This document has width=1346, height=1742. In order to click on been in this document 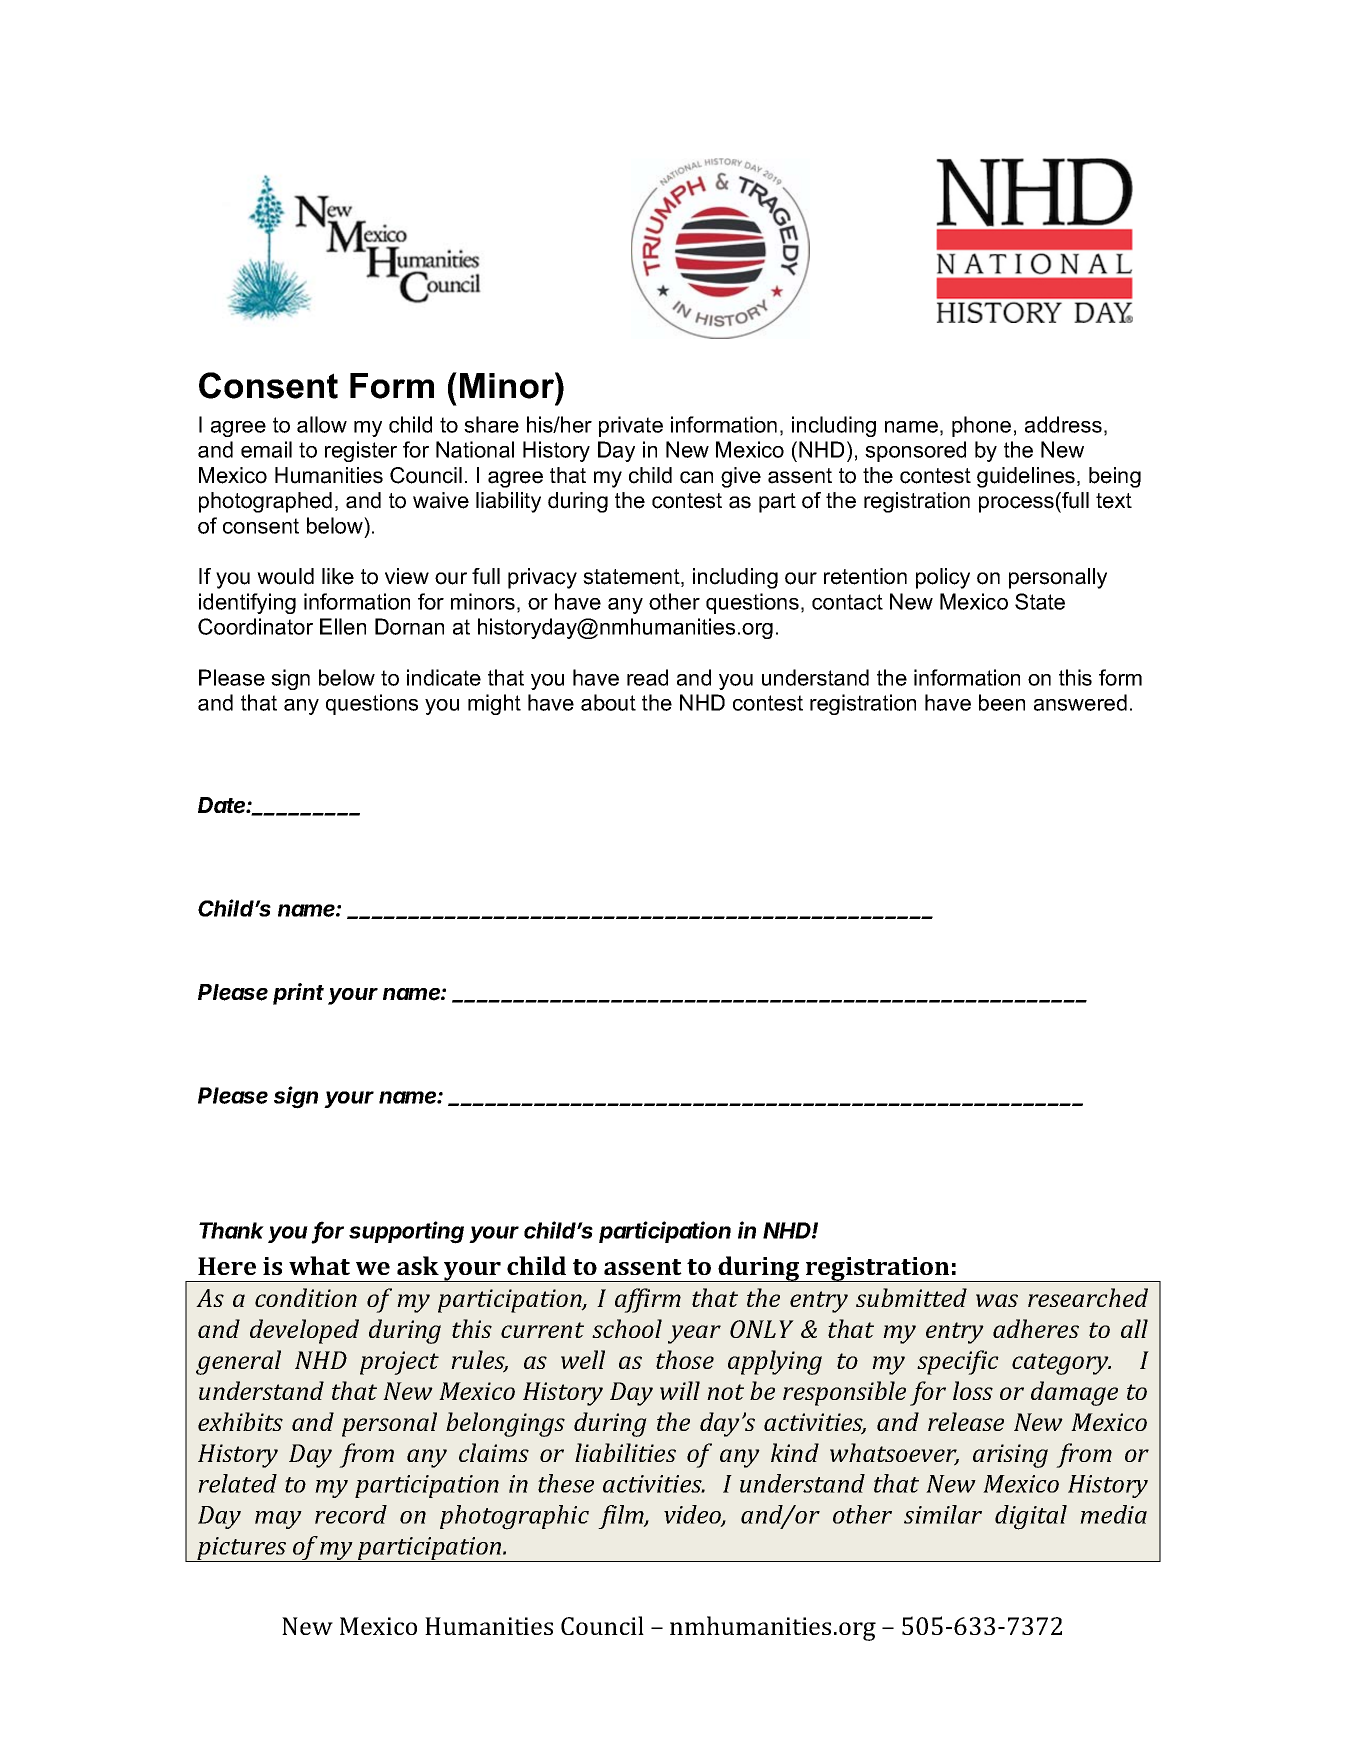, I will do `click(1002, 702)`.
